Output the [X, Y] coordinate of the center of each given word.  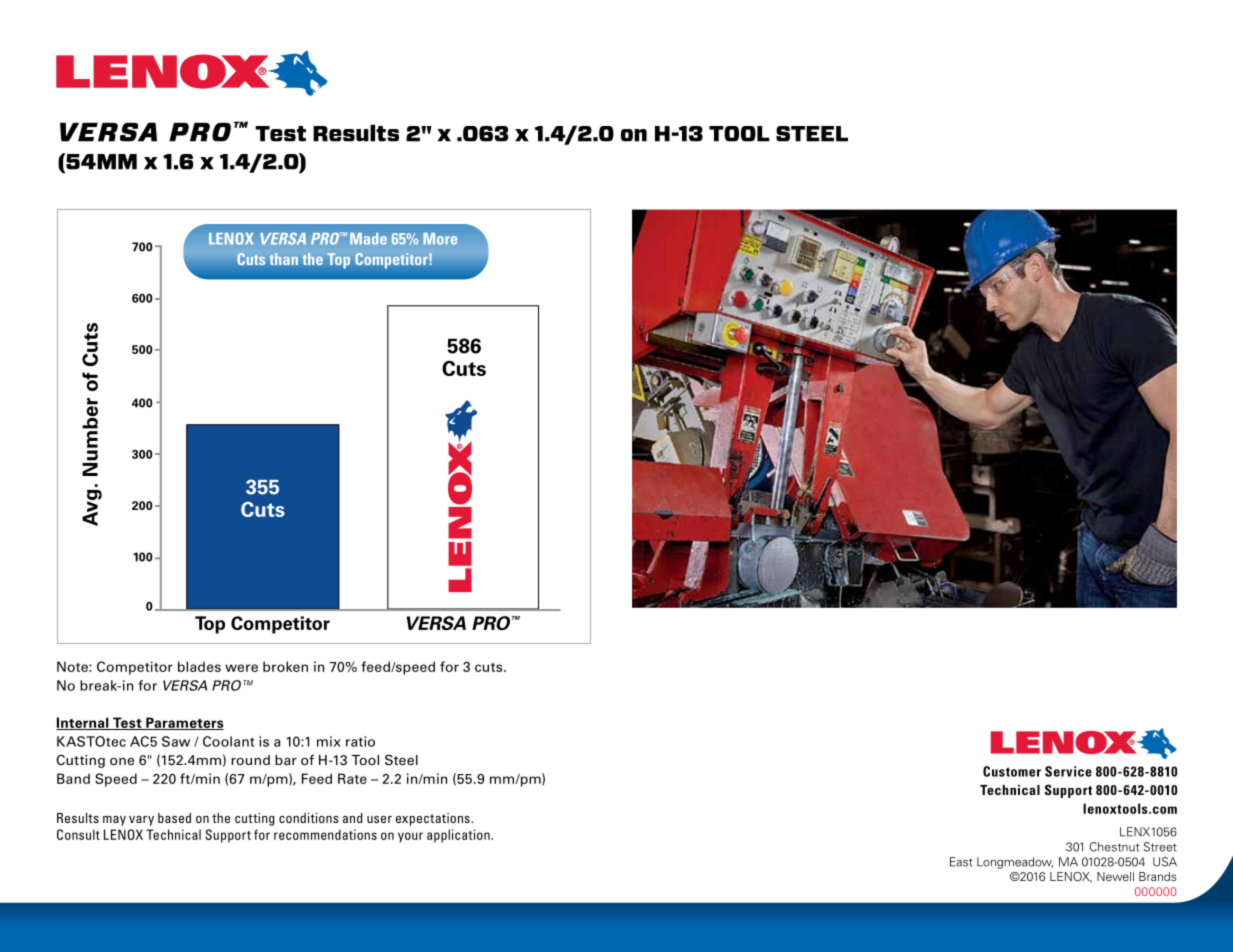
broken [285, 666]
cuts [490, 667]
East [961, 862]
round [250, 760]
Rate [352, 778]
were [241, 668]
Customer [1012, 771]
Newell [1115, 876]
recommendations [325, 834]
